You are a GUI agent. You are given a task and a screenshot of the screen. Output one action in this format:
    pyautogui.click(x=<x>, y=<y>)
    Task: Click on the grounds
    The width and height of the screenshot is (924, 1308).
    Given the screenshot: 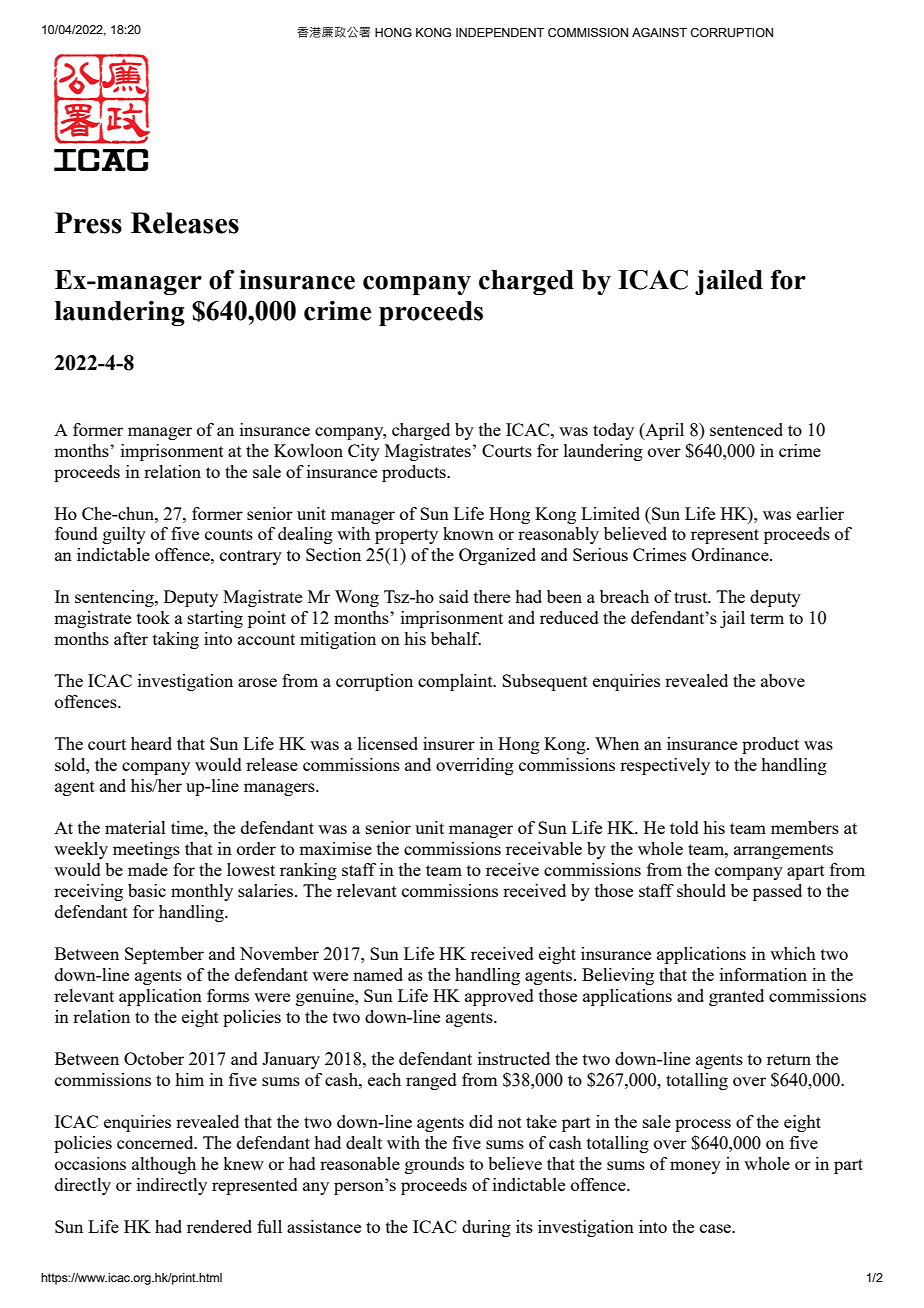 What is the action you would take?
    pyautogui.click(x=434, y=1165)
